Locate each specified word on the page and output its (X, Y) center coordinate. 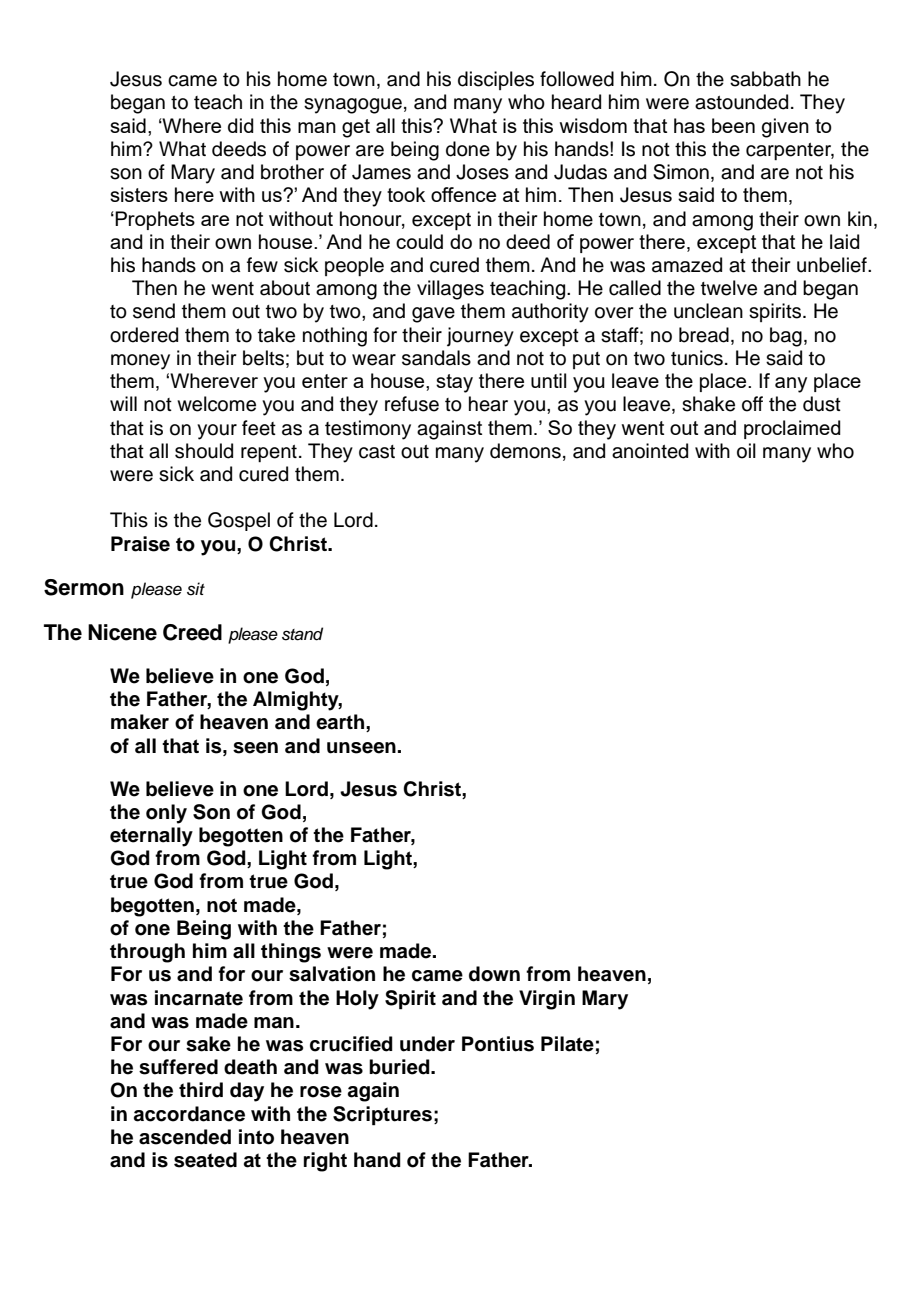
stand (302, 634)
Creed (192, 632)
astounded (741, 102)
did (241, 125)
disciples (496, 80)
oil (746, 451)
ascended (185, 1137)
